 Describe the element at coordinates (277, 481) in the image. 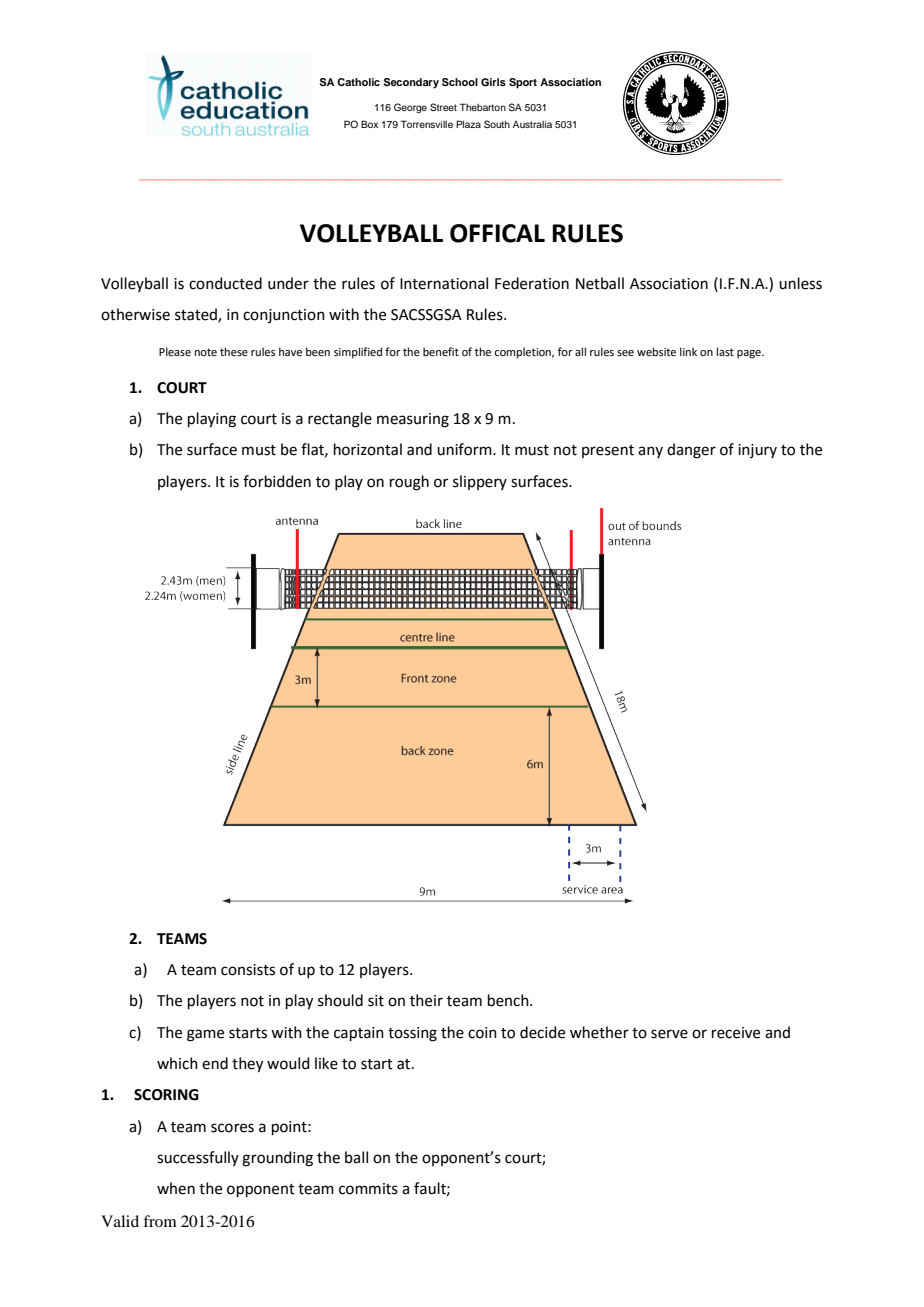

I see `forbidden` at that location.
